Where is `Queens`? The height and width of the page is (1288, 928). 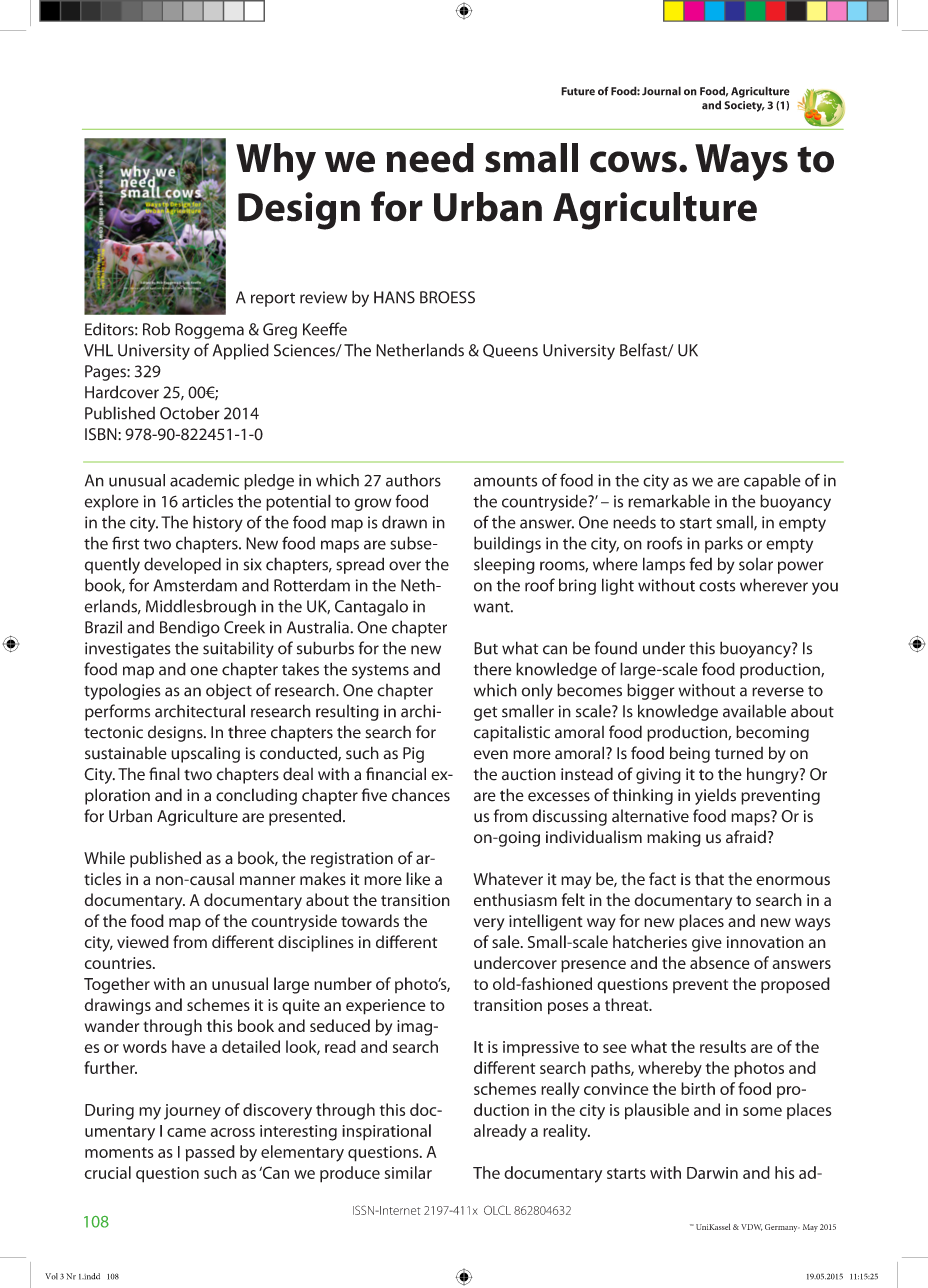 Queens is located at coordinates (510, 351).
